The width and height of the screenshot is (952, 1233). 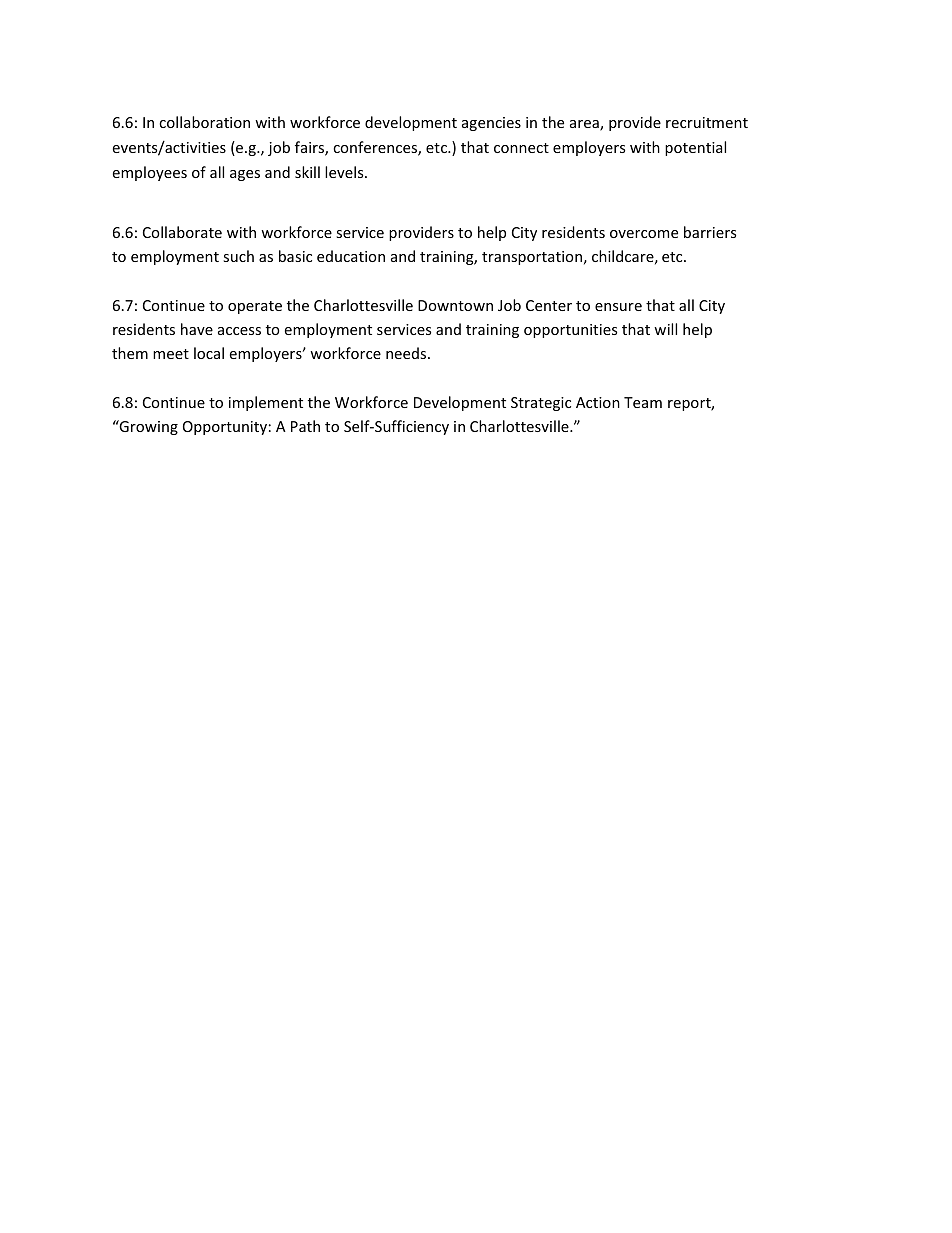 What do you see at coordinates (643, 402) in the screenshot?
I see `Team` at bounding box center [643, 402].
